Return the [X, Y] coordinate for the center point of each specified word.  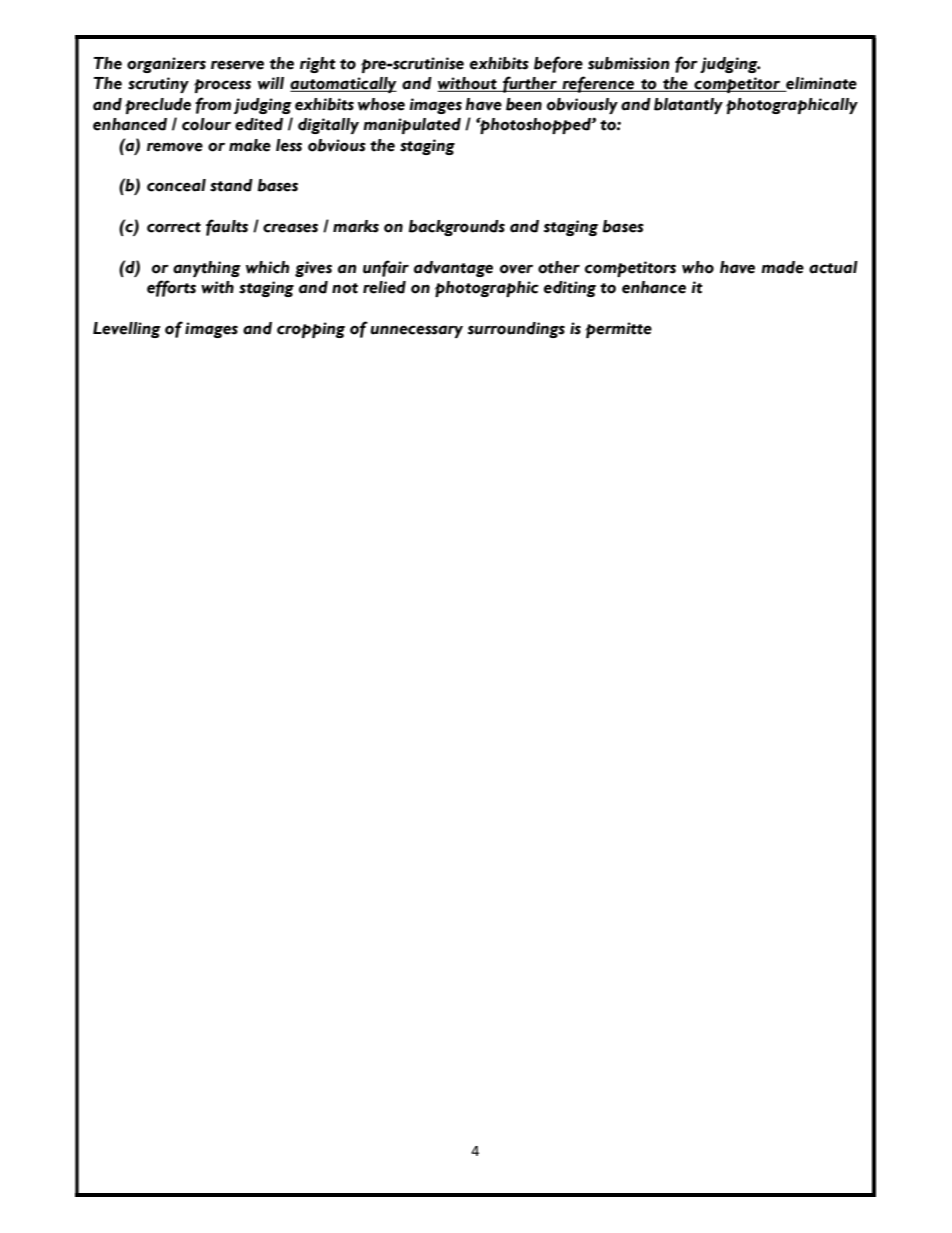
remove [175, 147]
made [782, 267]
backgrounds [457, 228]
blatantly [688, 106]
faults [227, 227]
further [530, 84]
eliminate [820, 84]
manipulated [412, 126]
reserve [237, 65]
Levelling [127, 330]
